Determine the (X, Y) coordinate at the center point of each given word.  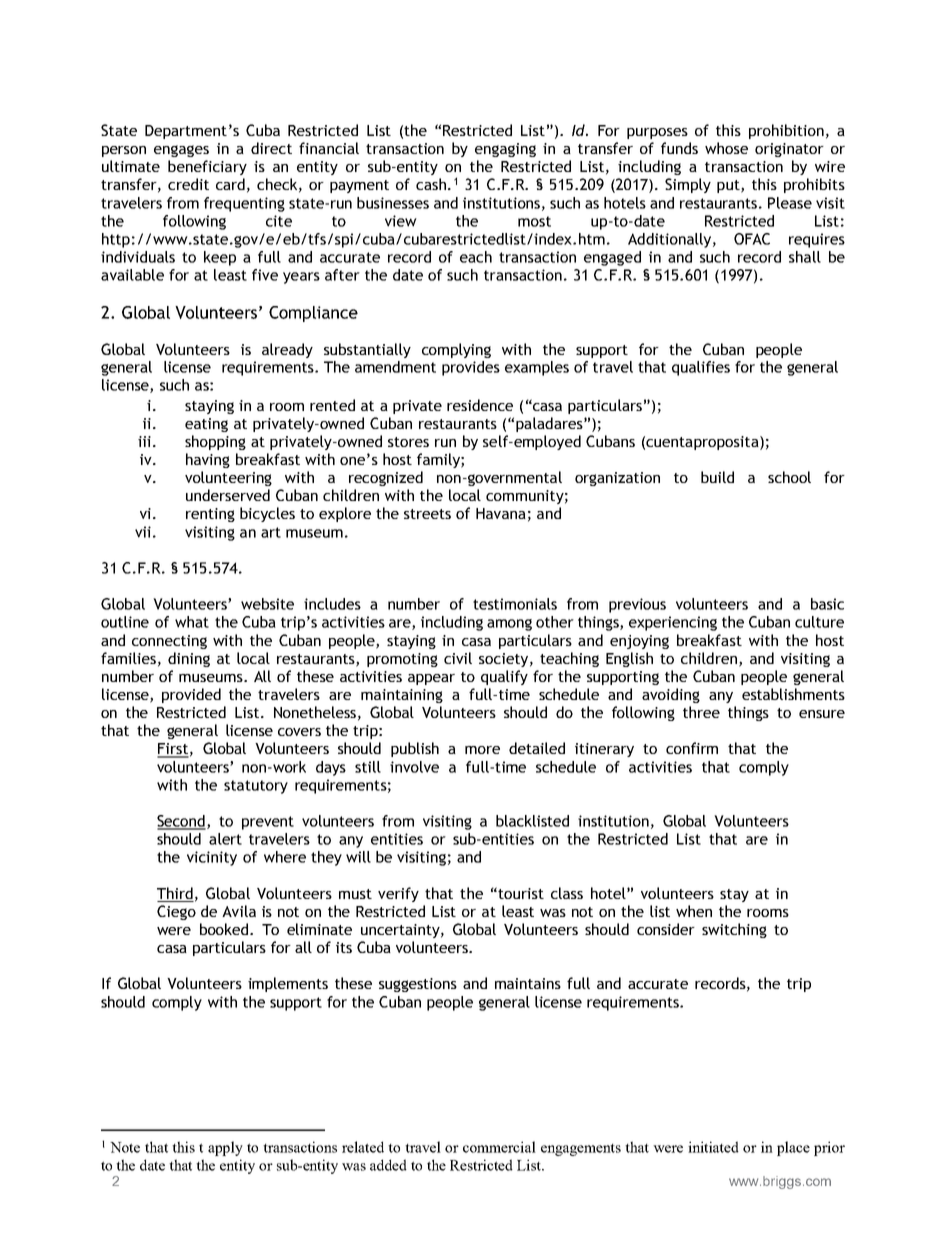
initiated (713, 1147)
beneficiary (207, 167)
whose (726, 148)
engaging (505, 150)
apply (225, 1148)
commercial (499, 1147)
